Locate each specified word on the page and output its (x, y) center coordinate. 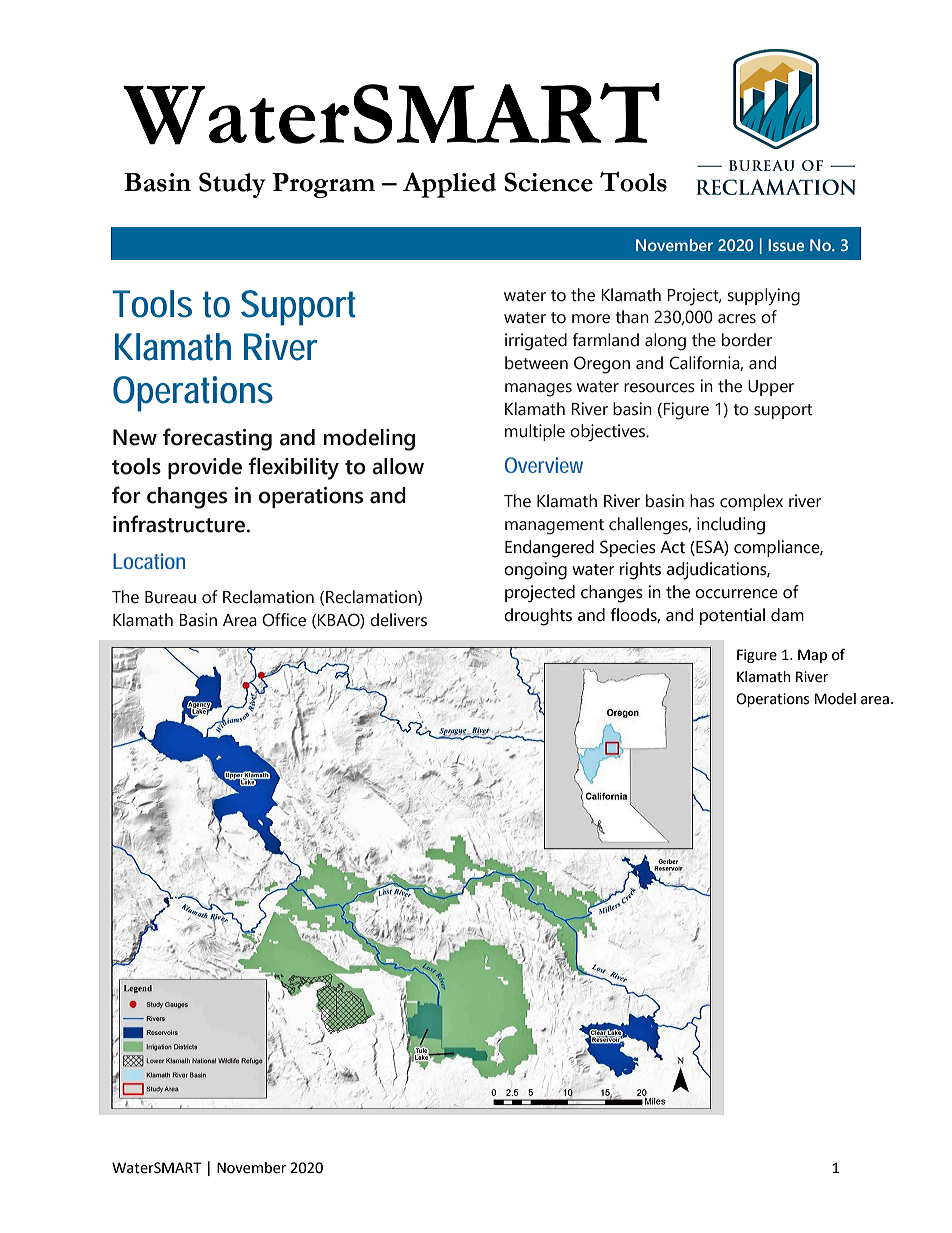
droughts (538, 617)
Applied (450, 185)
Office (284, 620)
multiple (535, 432)
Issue (786, 245)
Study (232, 185)
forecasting (217, 439)
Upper (771, 388)
